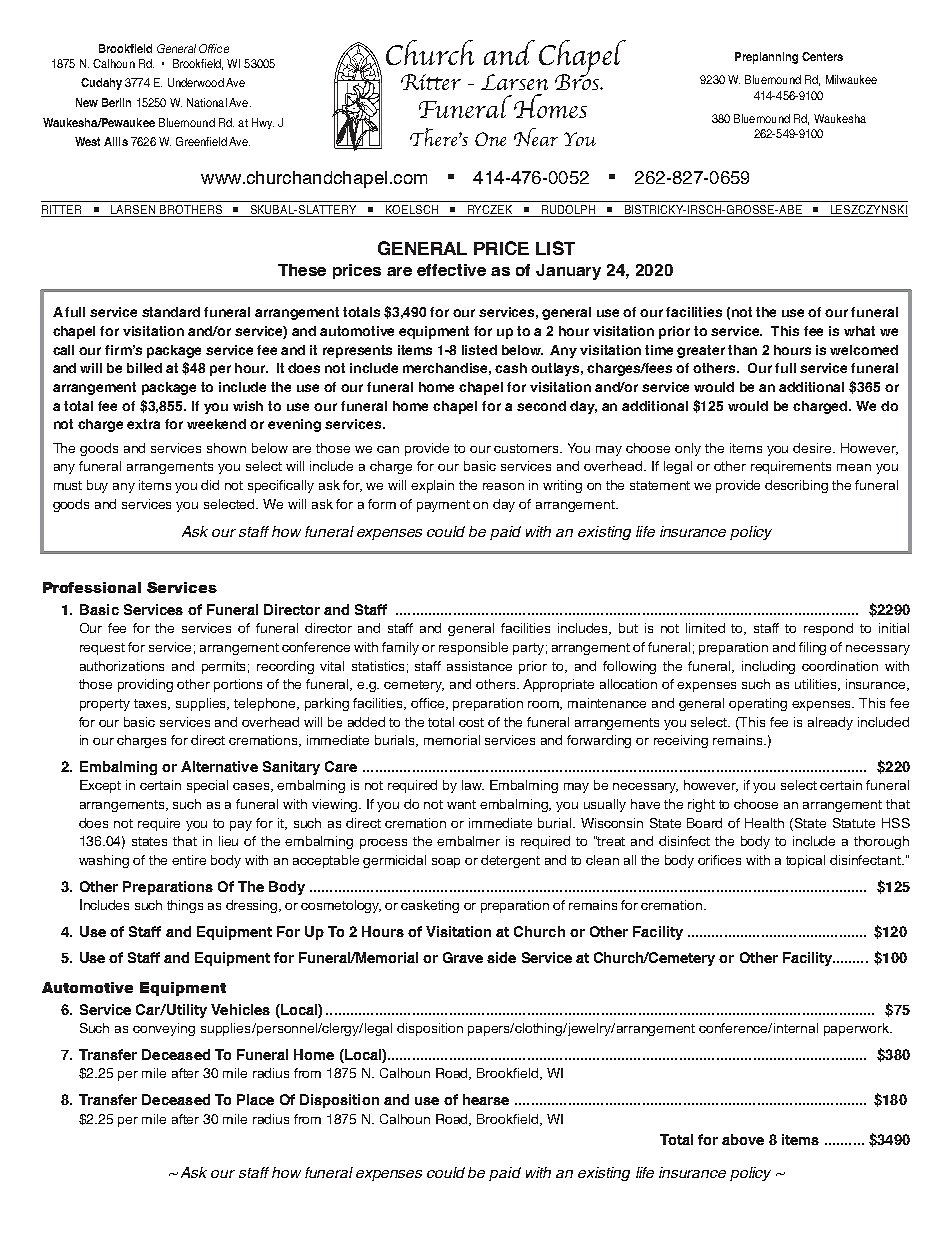  I want to click on Professional, so click(92, 587).
